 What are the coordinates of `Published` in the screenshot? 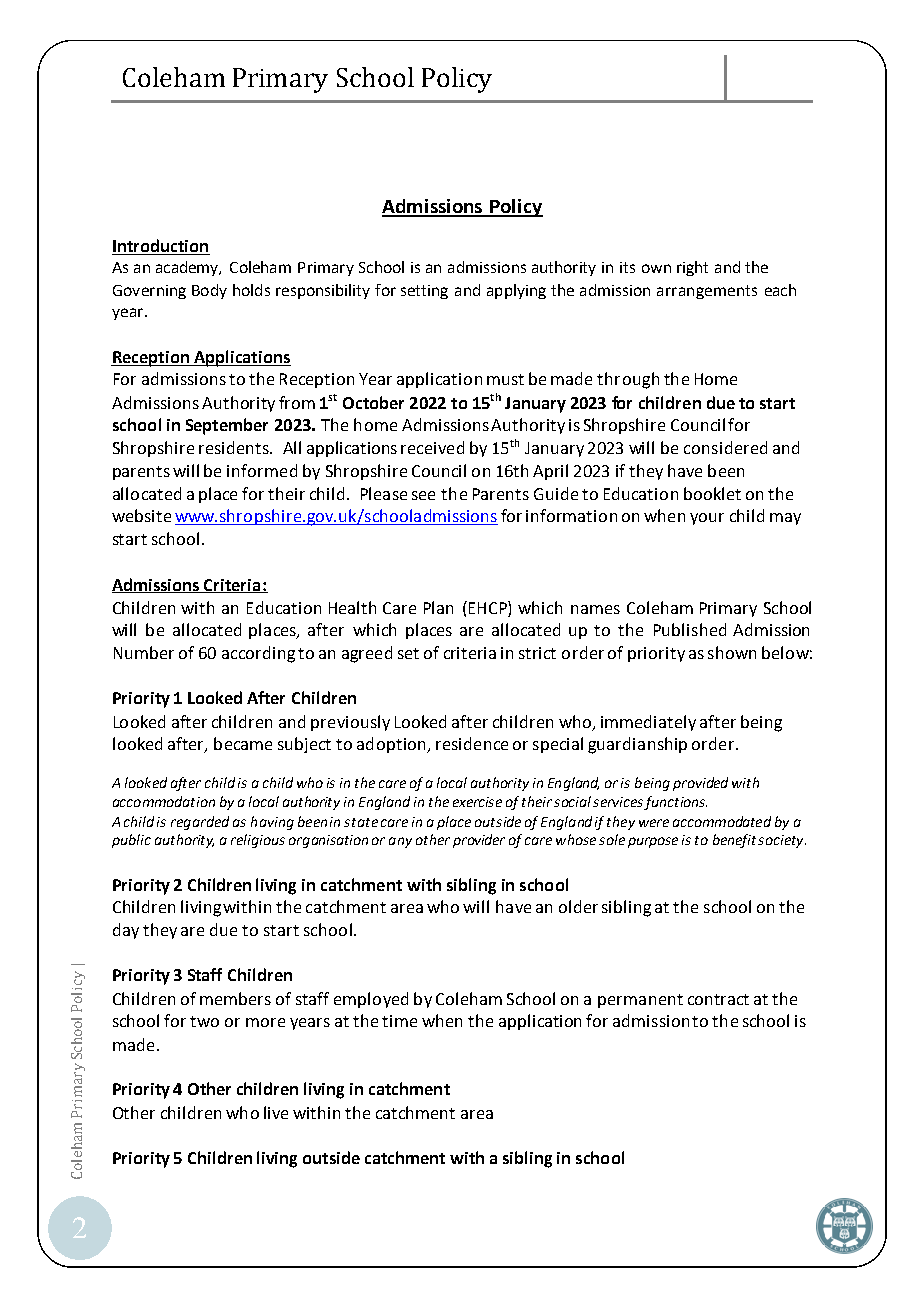 It's located at (690, 629).
